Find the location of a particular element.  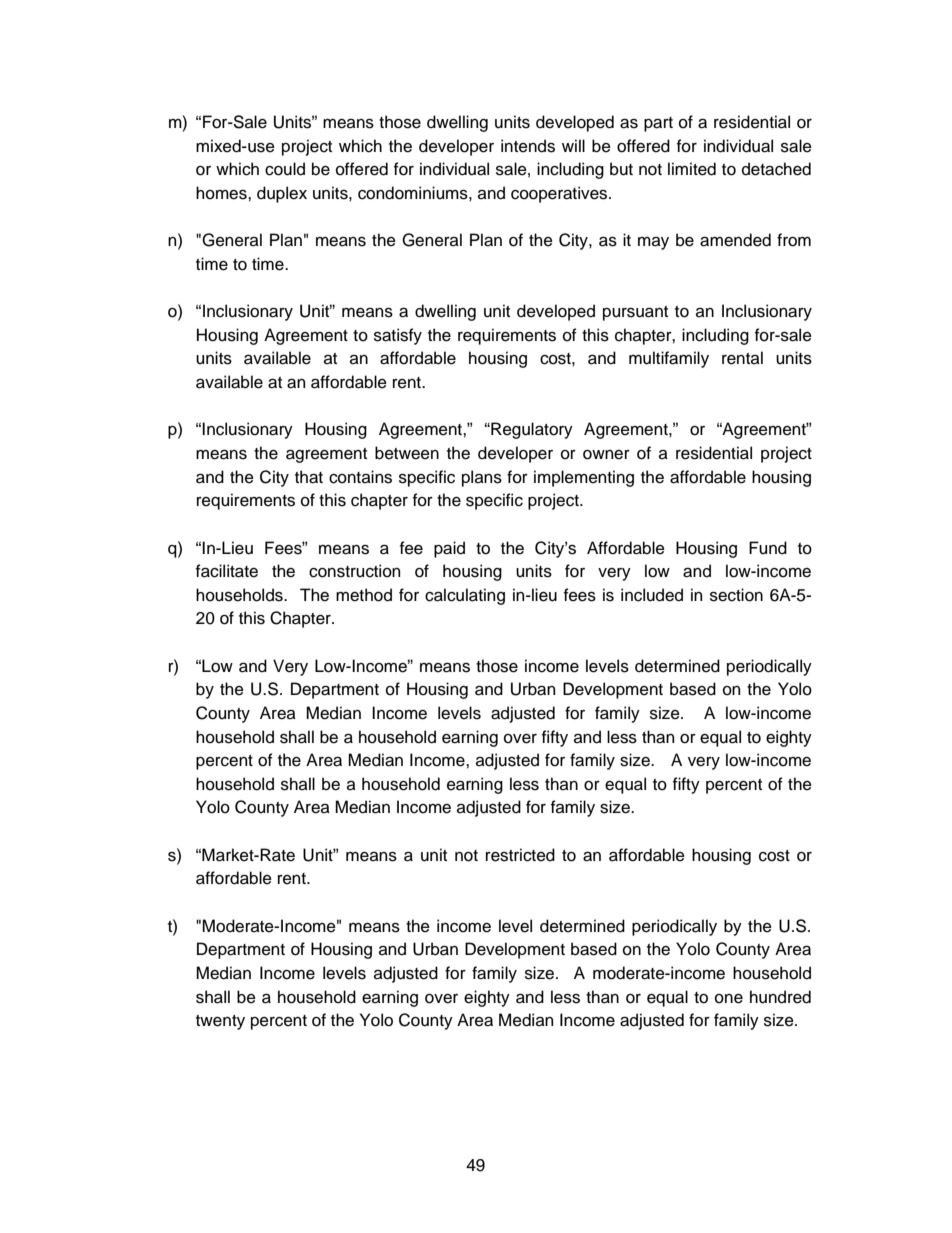

restricted is located at coordinates (520, 855).
